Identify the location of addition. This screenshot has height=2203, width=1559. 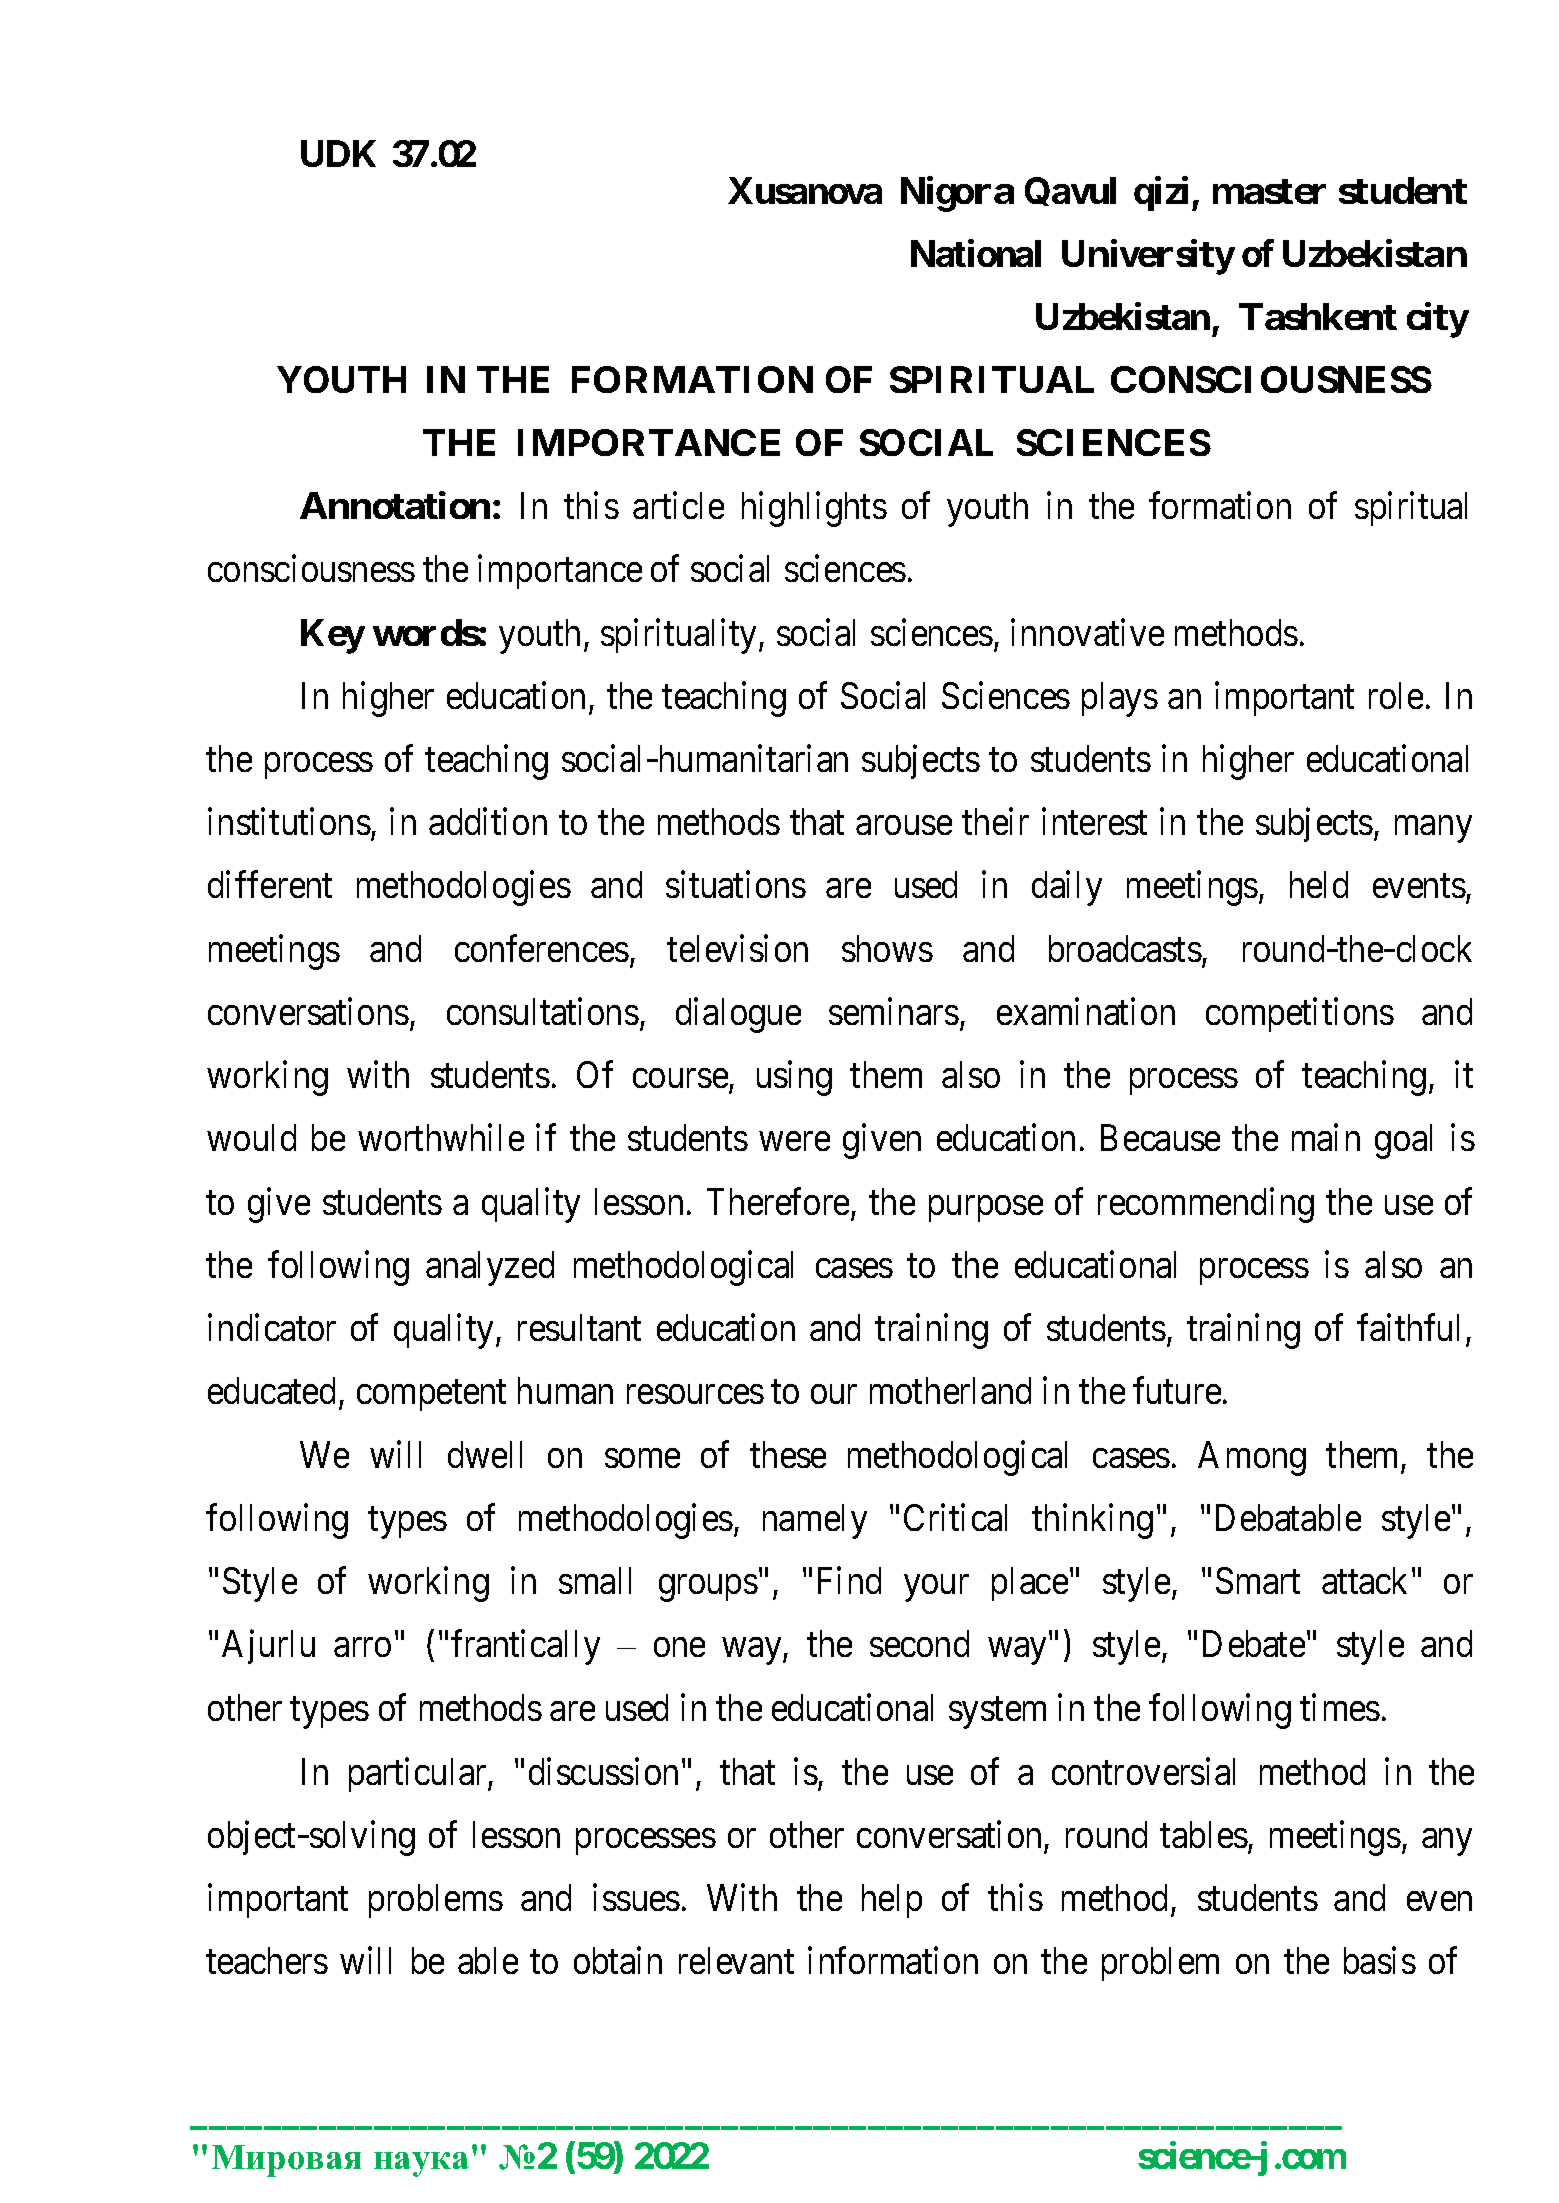
(488, 821).
